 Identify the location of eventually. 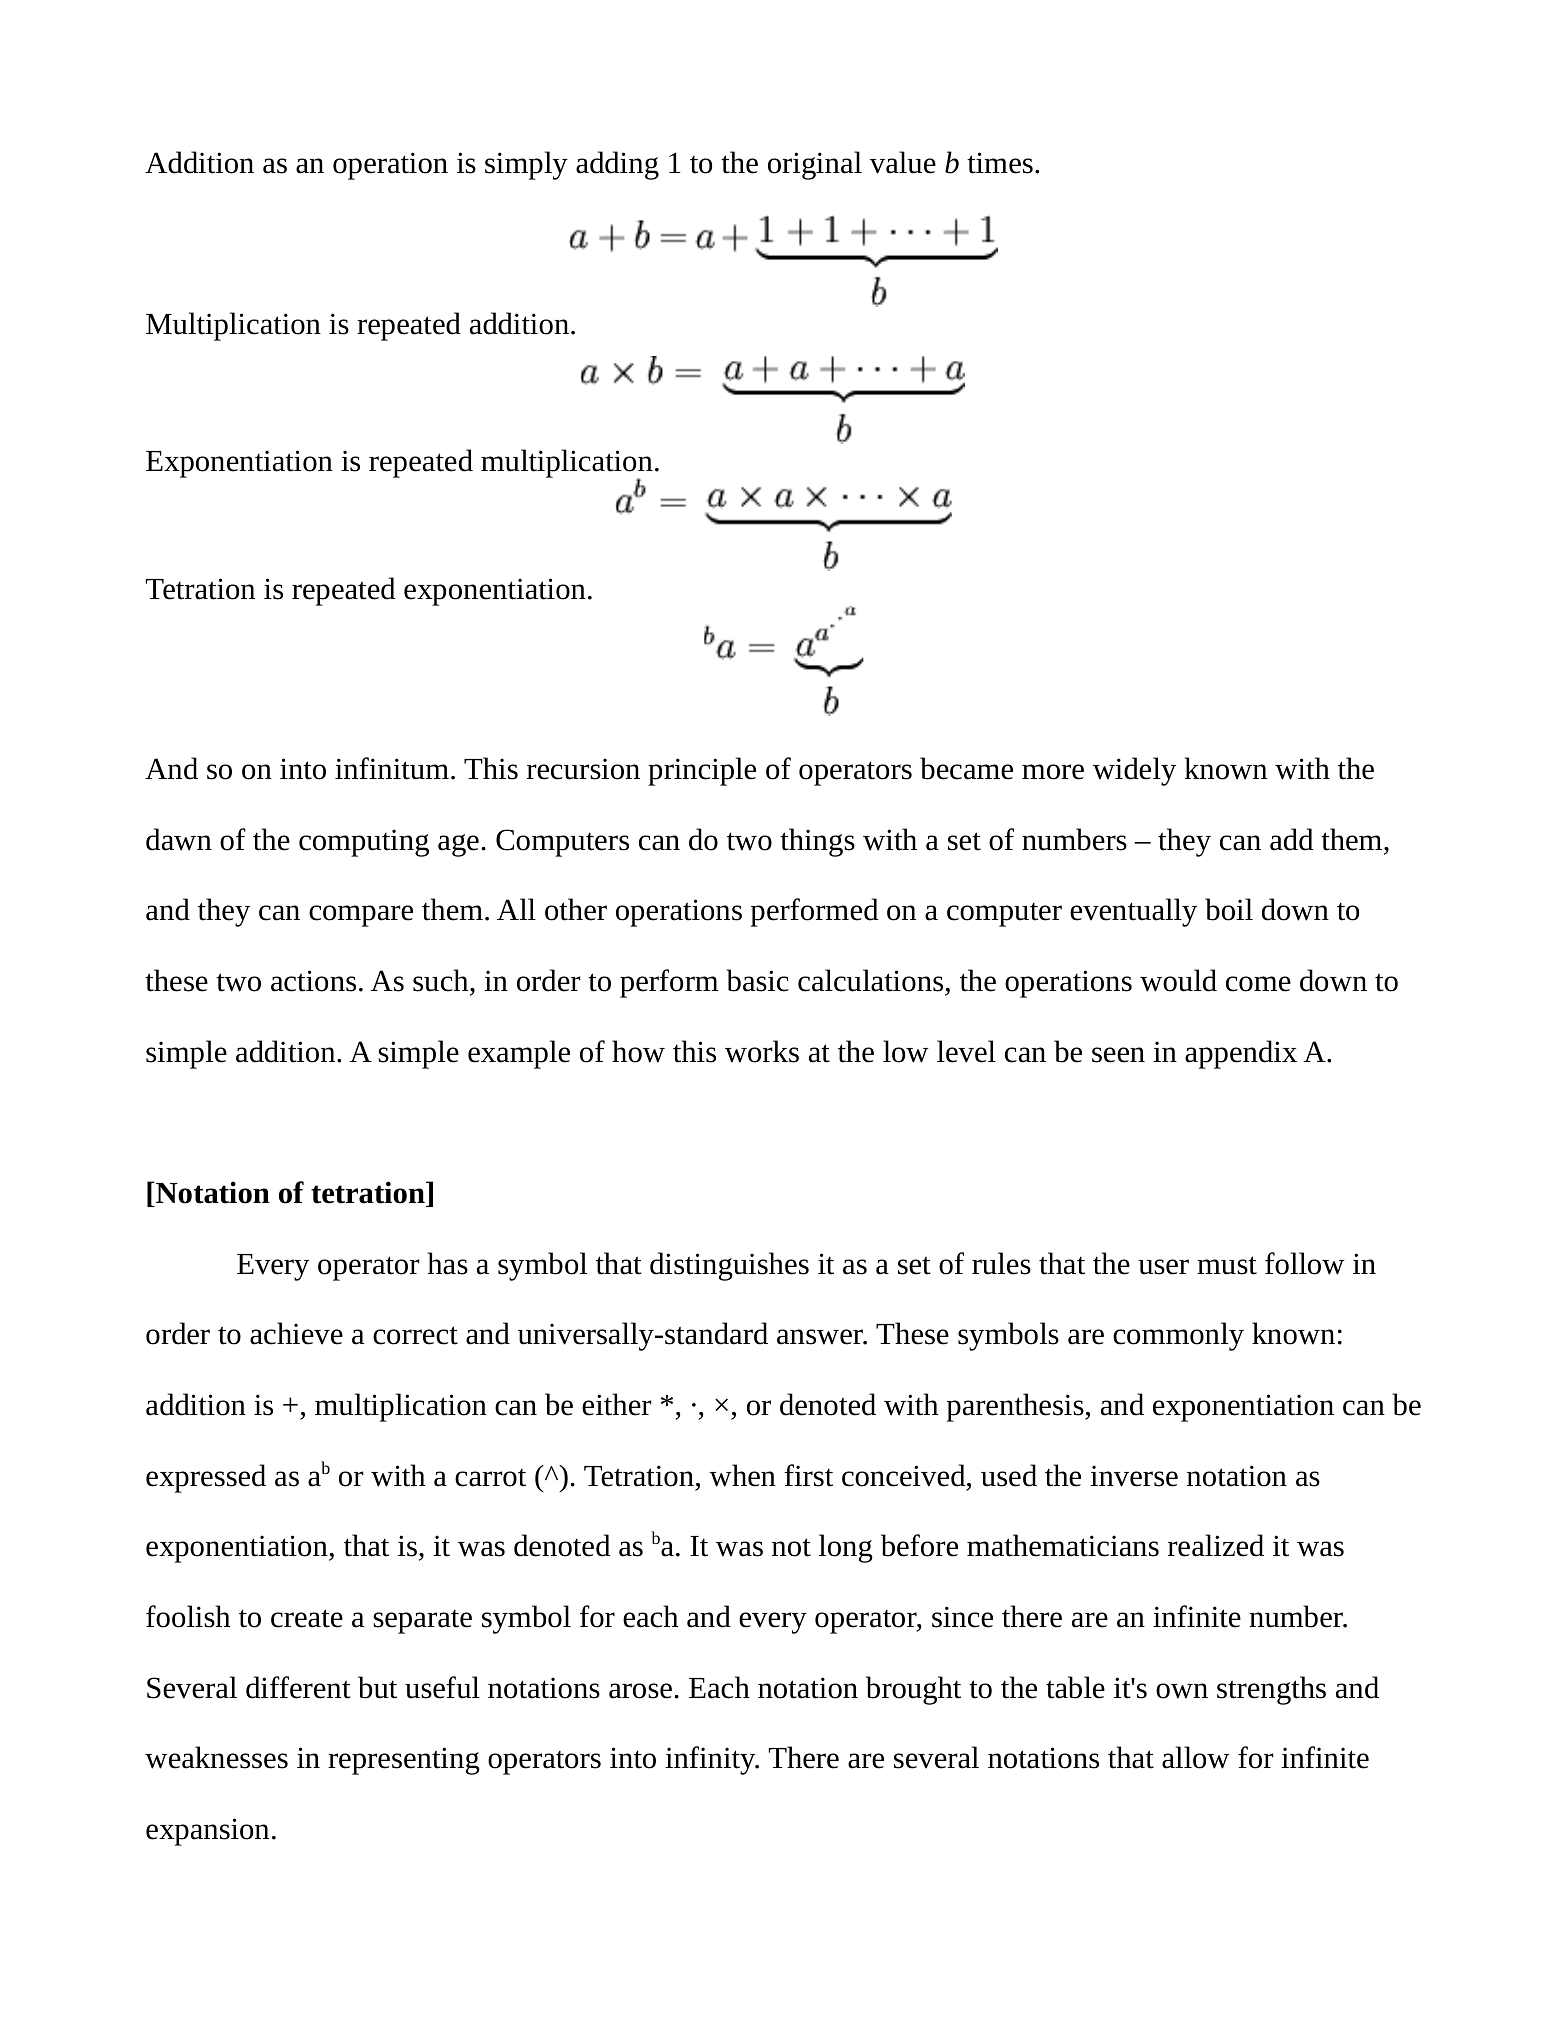
(1133, 912).
